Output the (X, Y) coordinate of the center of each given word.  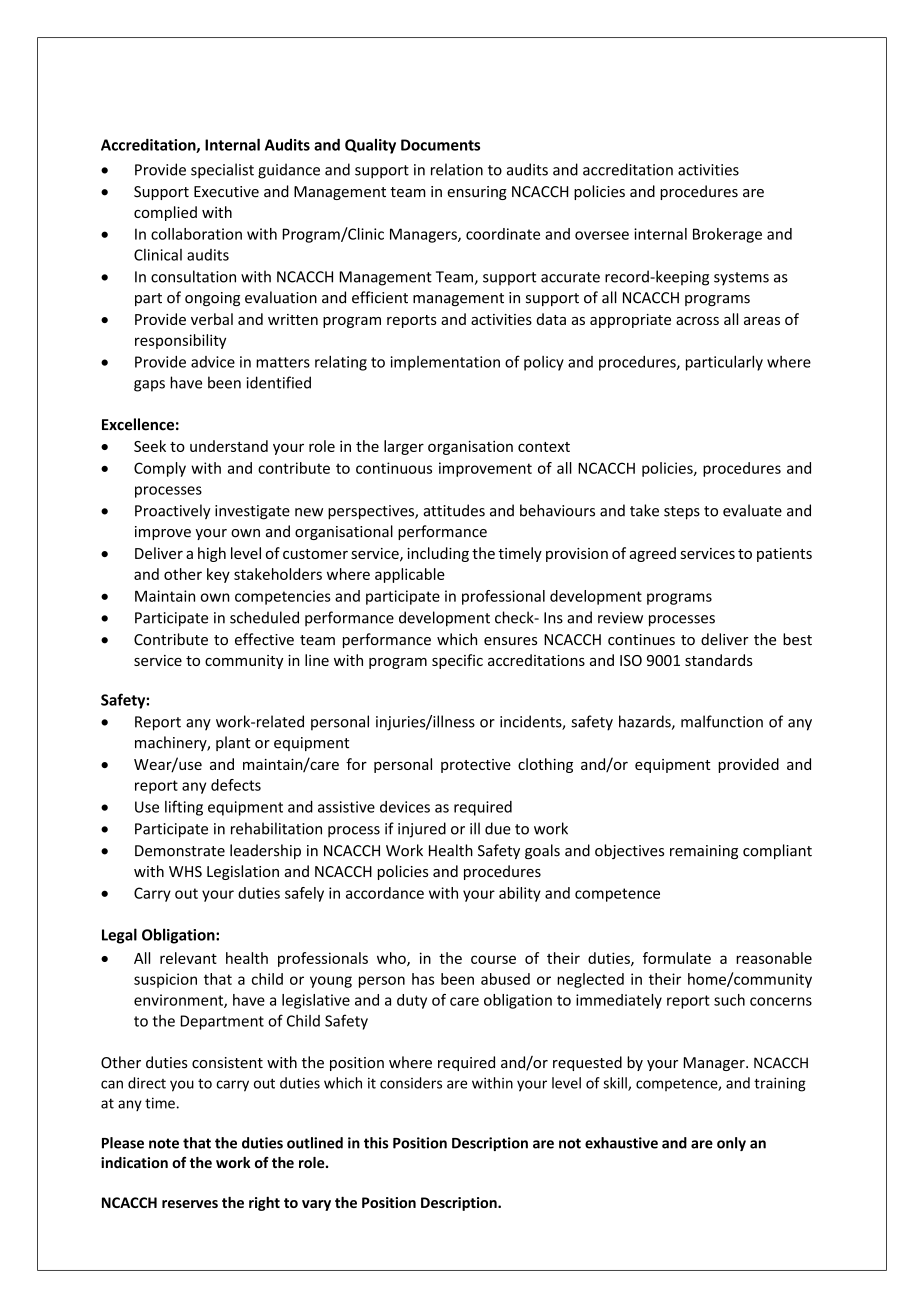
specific (457, 661)
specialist (222, 171)
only (731, 1144)
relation (457, 169)
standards (719, 660)
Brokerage (727, 235)
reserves (190, 1204)
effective (264, 639)
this (376, 1143)
